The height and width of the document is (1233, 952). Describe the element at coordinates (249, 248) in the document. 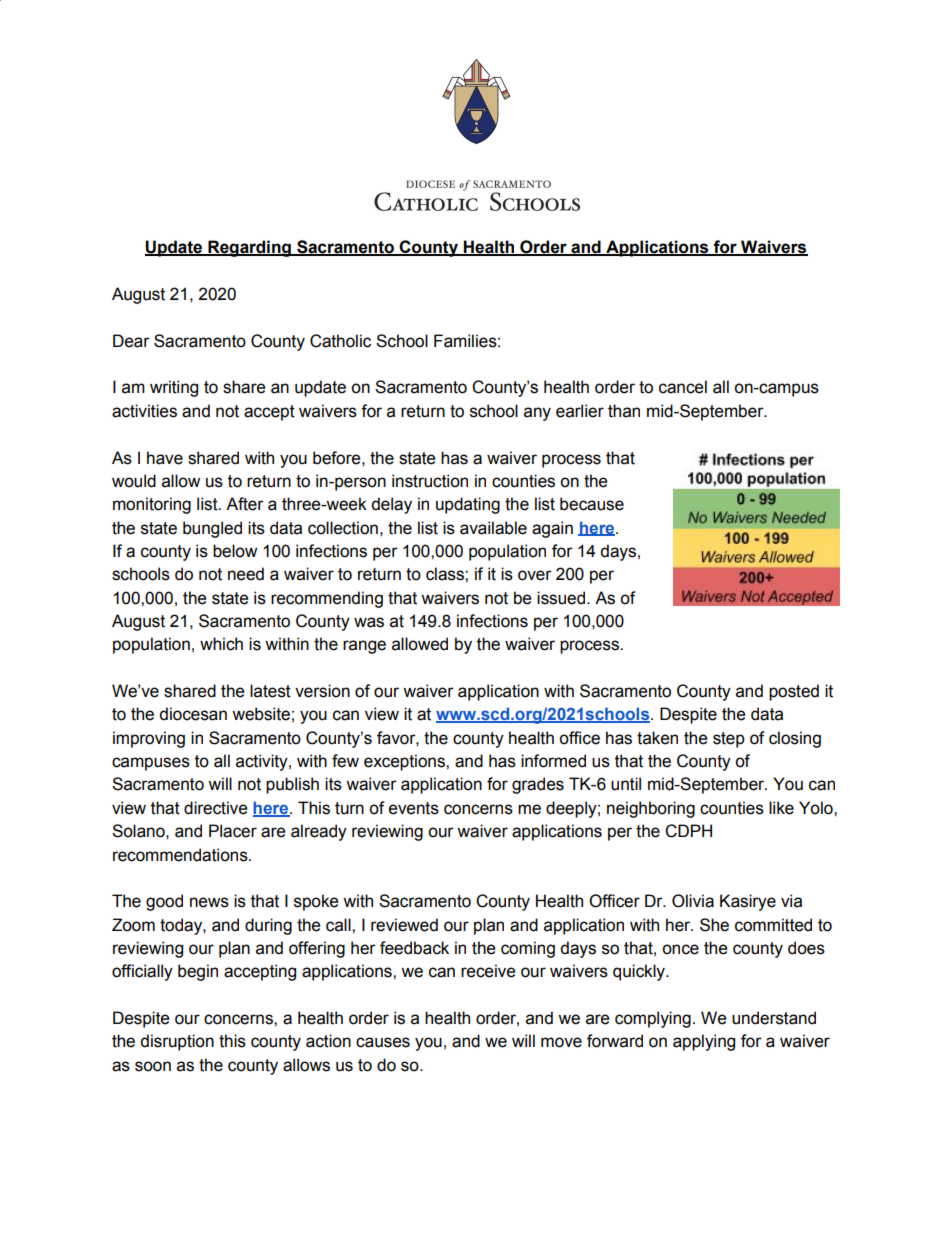

I see `Regarding` at that location.
